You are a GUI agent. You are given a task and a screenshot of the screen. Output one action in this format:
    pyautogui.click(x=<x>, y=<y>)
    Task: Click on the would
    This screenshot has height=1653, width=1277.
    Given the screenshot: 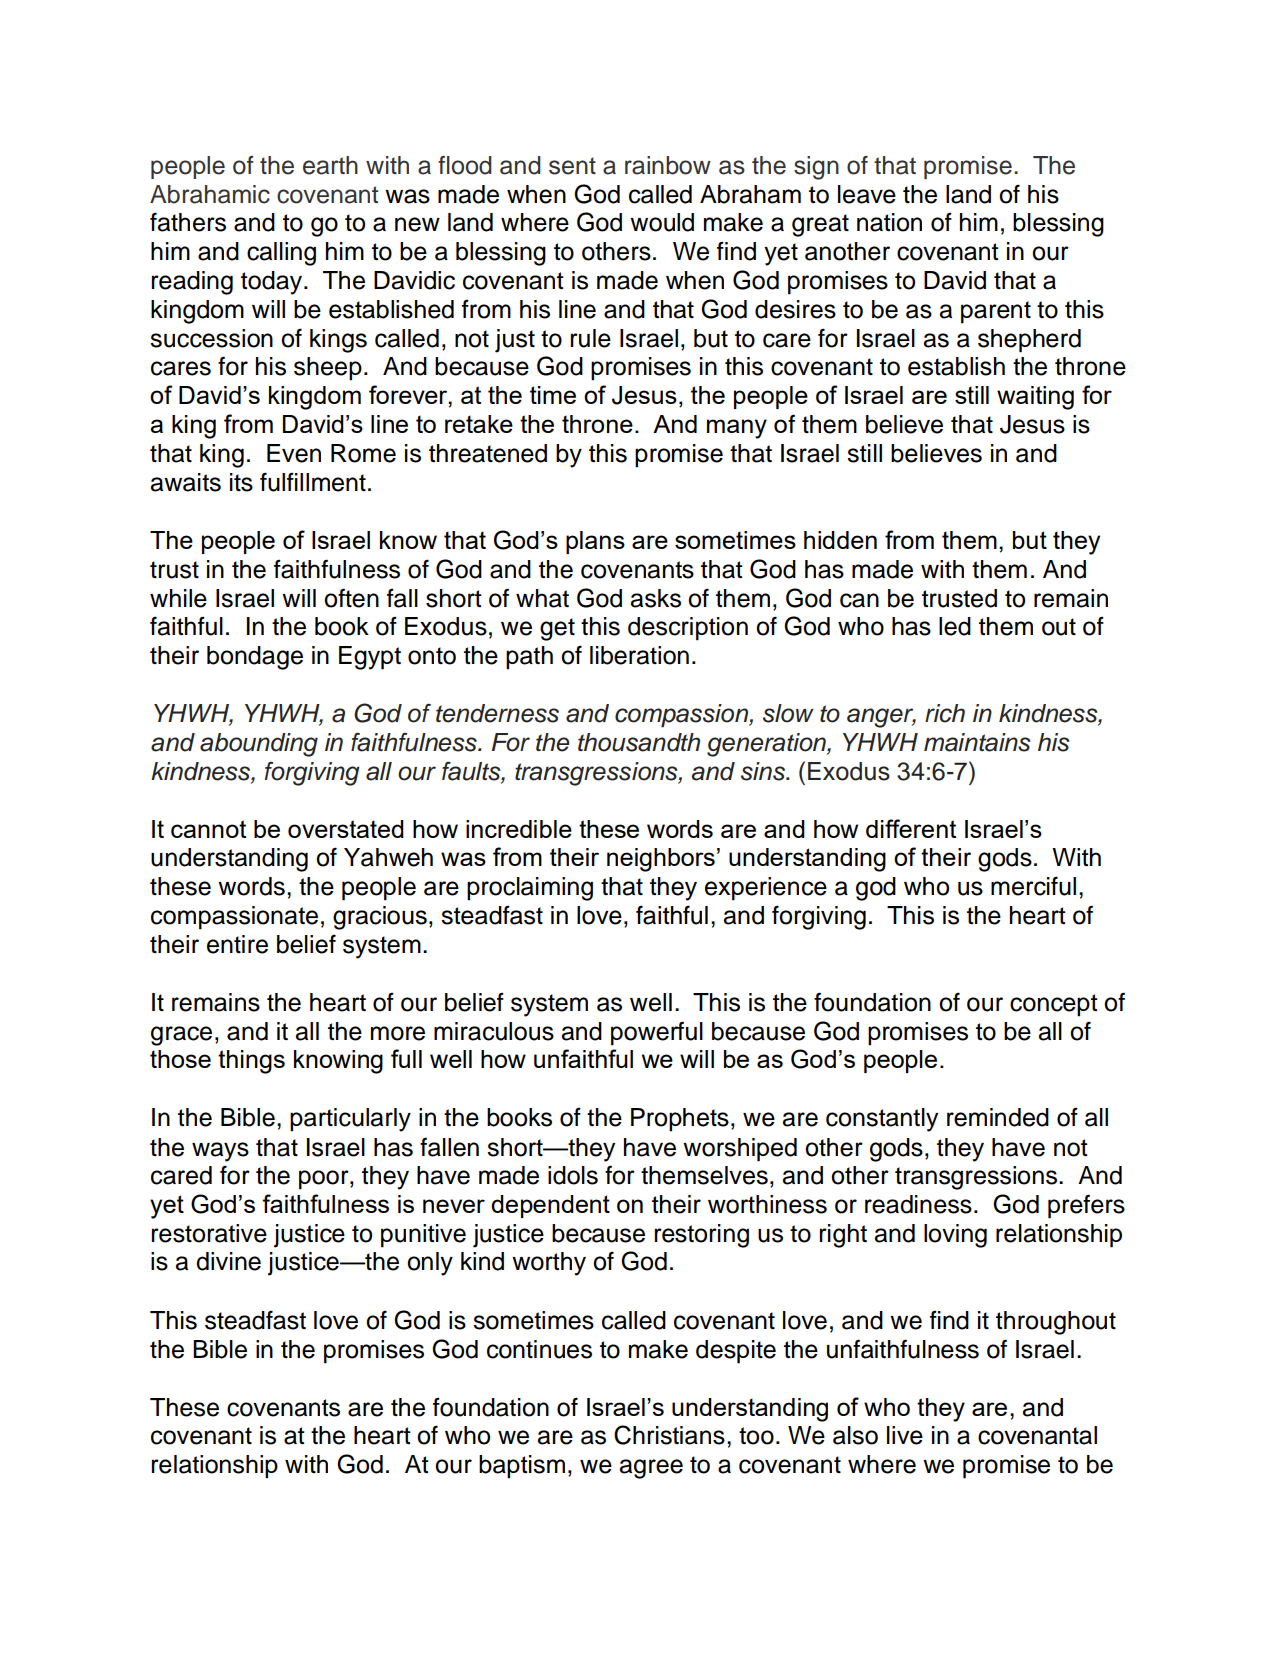 What is the action you would take?
    pyautogui.click(x=662, y=222)
